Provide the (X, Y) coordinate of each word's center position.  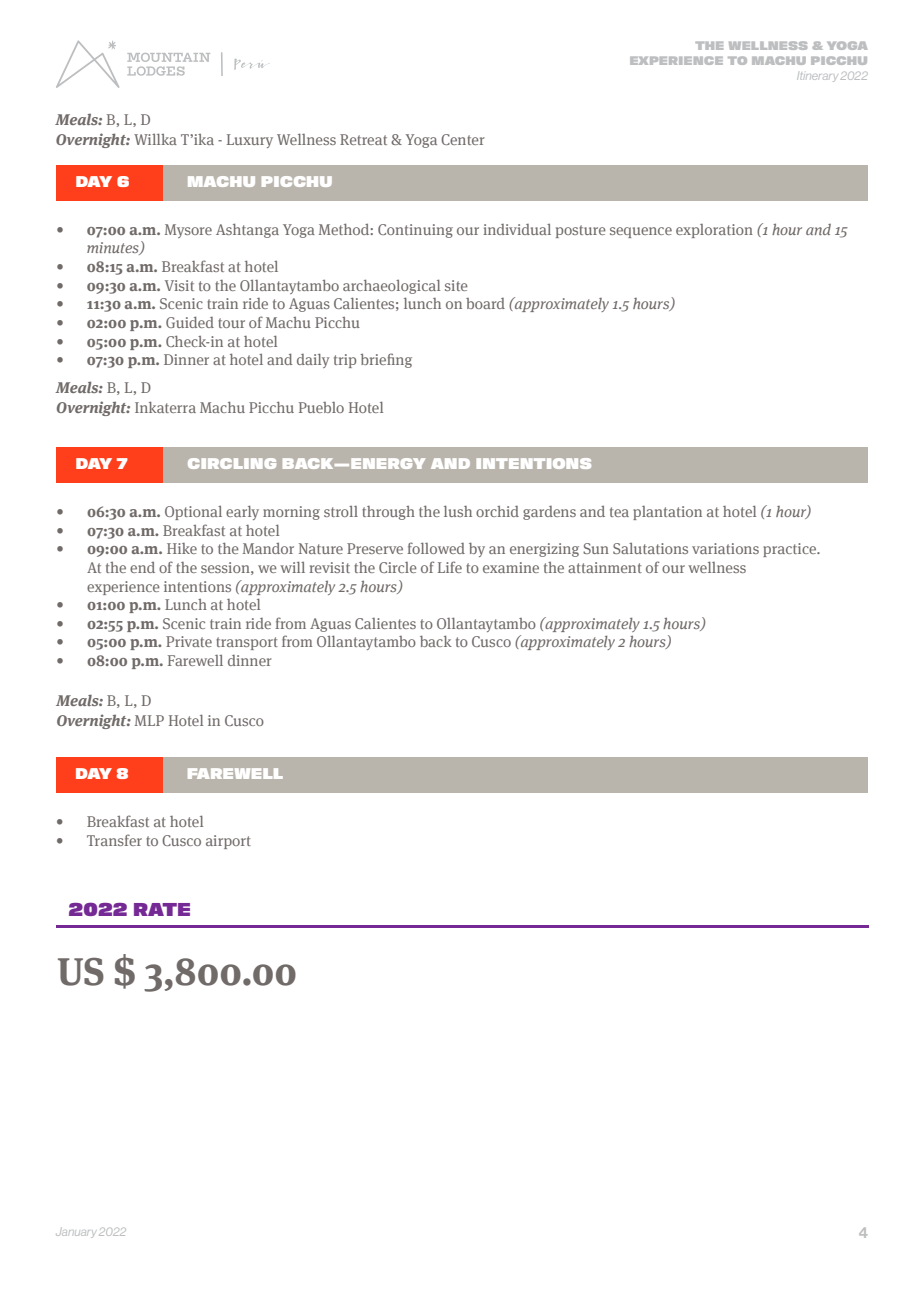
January (75, 1233)
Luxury (250, 141)
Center (463, 139)
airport (228, 842)
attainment (605, 567)
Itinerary (816, 77)
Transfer (114, 840)
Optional (193, 513)
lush (458, 511)
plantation (667, 513)
